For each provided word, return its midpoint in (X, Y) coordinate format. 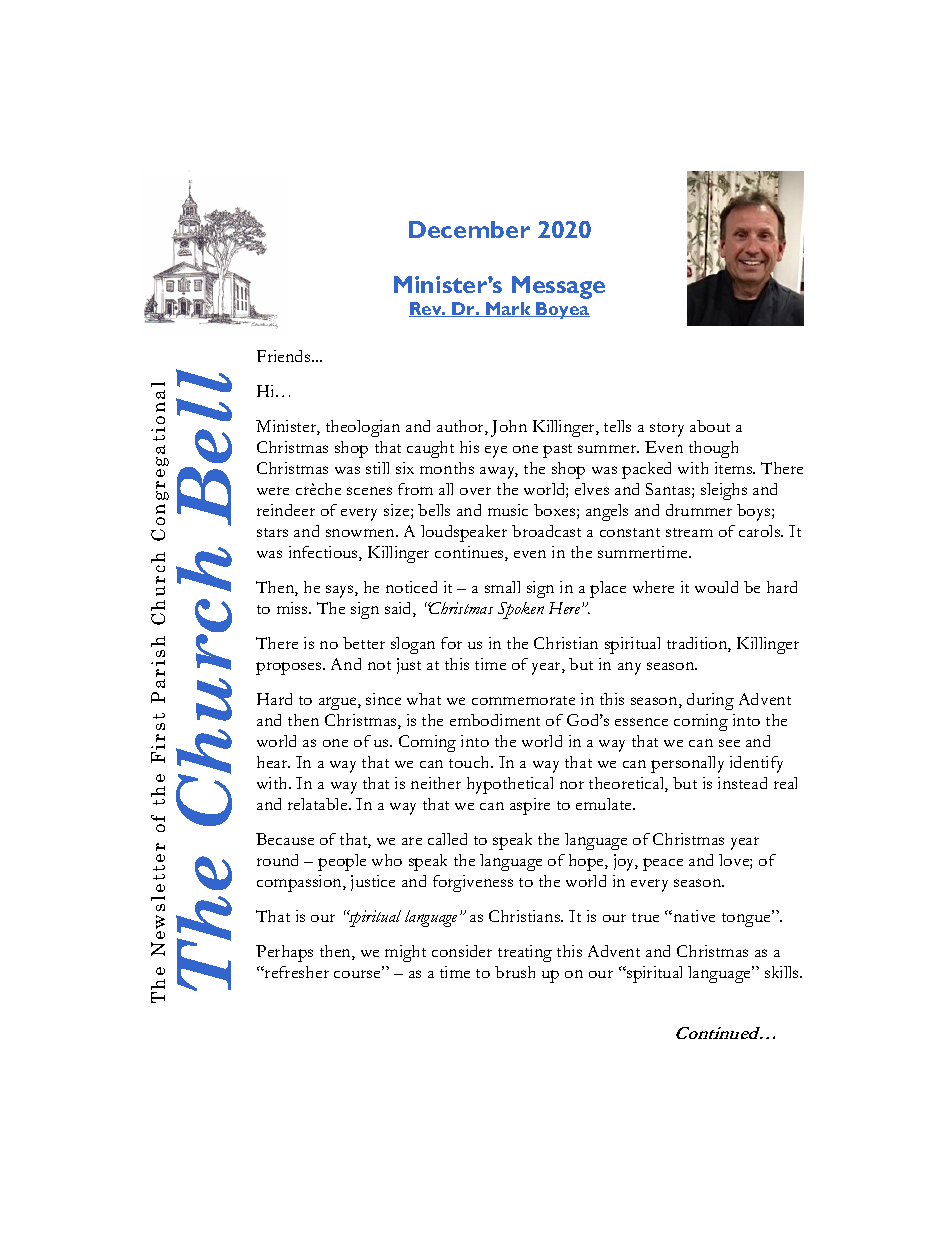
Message (558, 287)
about (710, 426)
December (469, 229)
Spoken (521, 610)
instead (742, 783)
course (358, 973)
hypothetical (510, 785)
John (509, 428)
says (341, 591)
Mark (508, 309)
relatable (319, 804)
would (716, 587)
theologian (363, 428)
